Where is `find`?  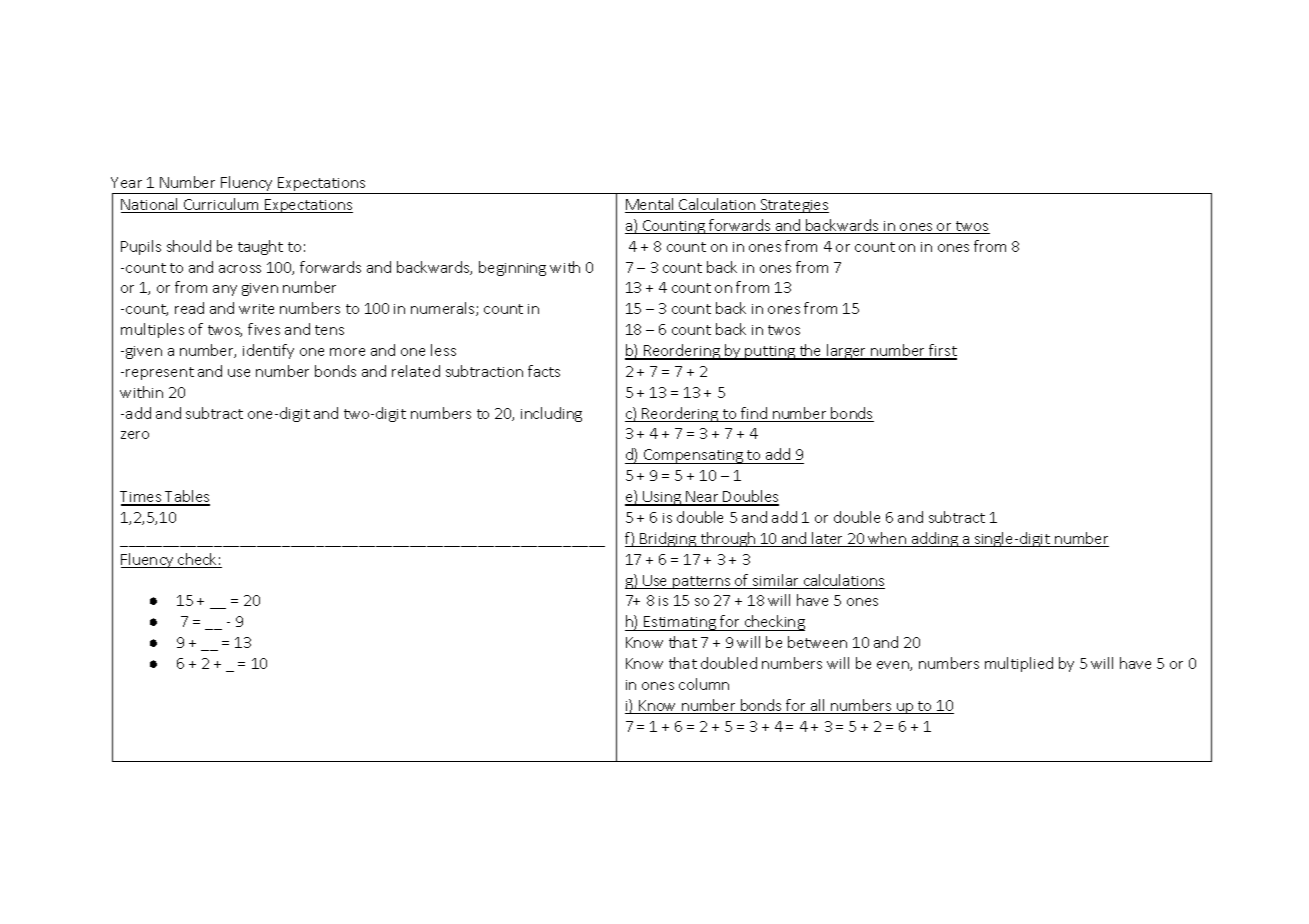 find is located at coordinates (754, 414).
